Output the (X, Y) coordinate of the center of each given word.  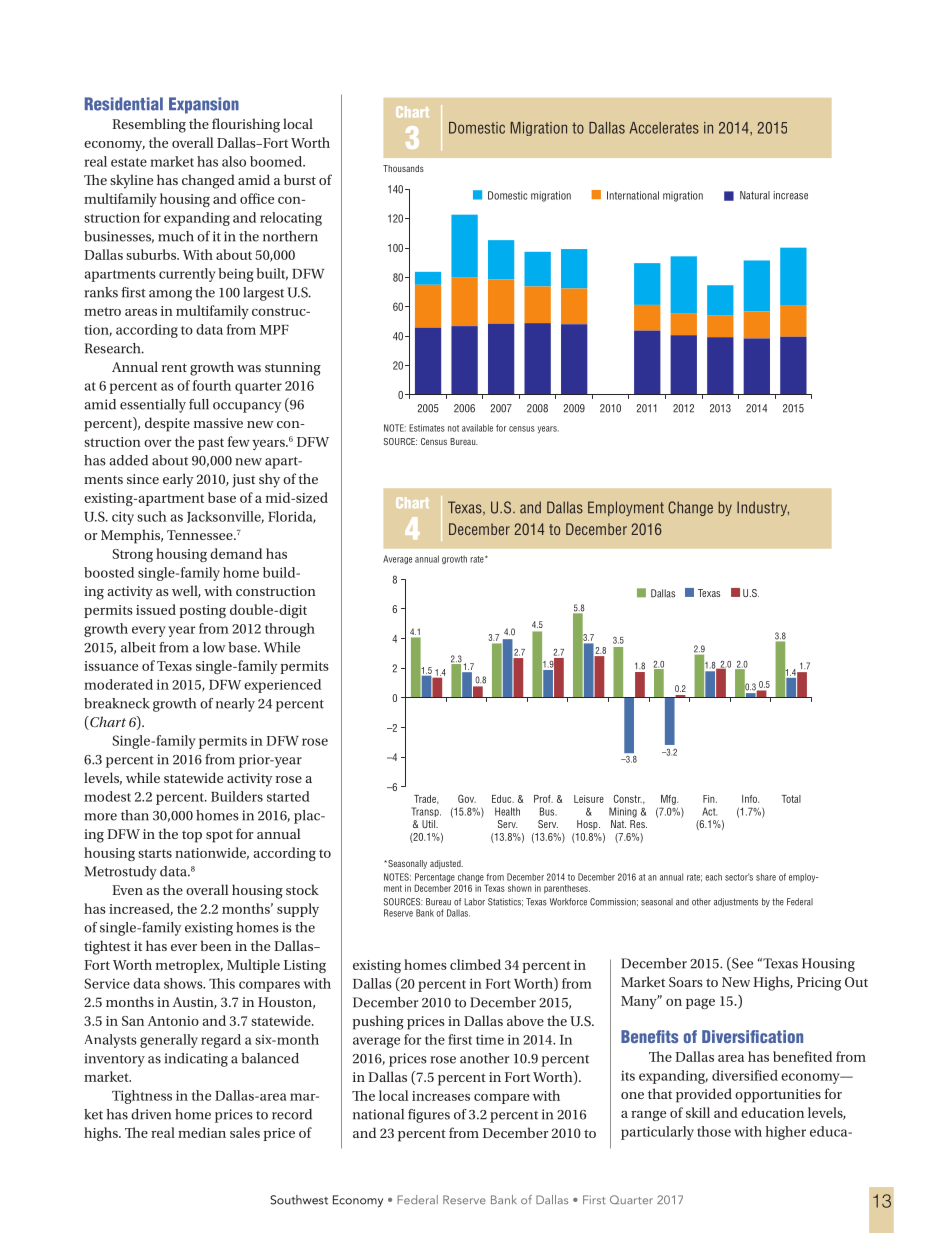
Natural (755, 195)
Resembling (149, 125)
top (192, 836)
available (477, 428)
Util (429, 824)
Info (751, 799)
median (202, 1132)
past (211, 444)
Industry (763, 508)
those (714, 1131)
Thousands (403, 168)
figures (429, 1116)
